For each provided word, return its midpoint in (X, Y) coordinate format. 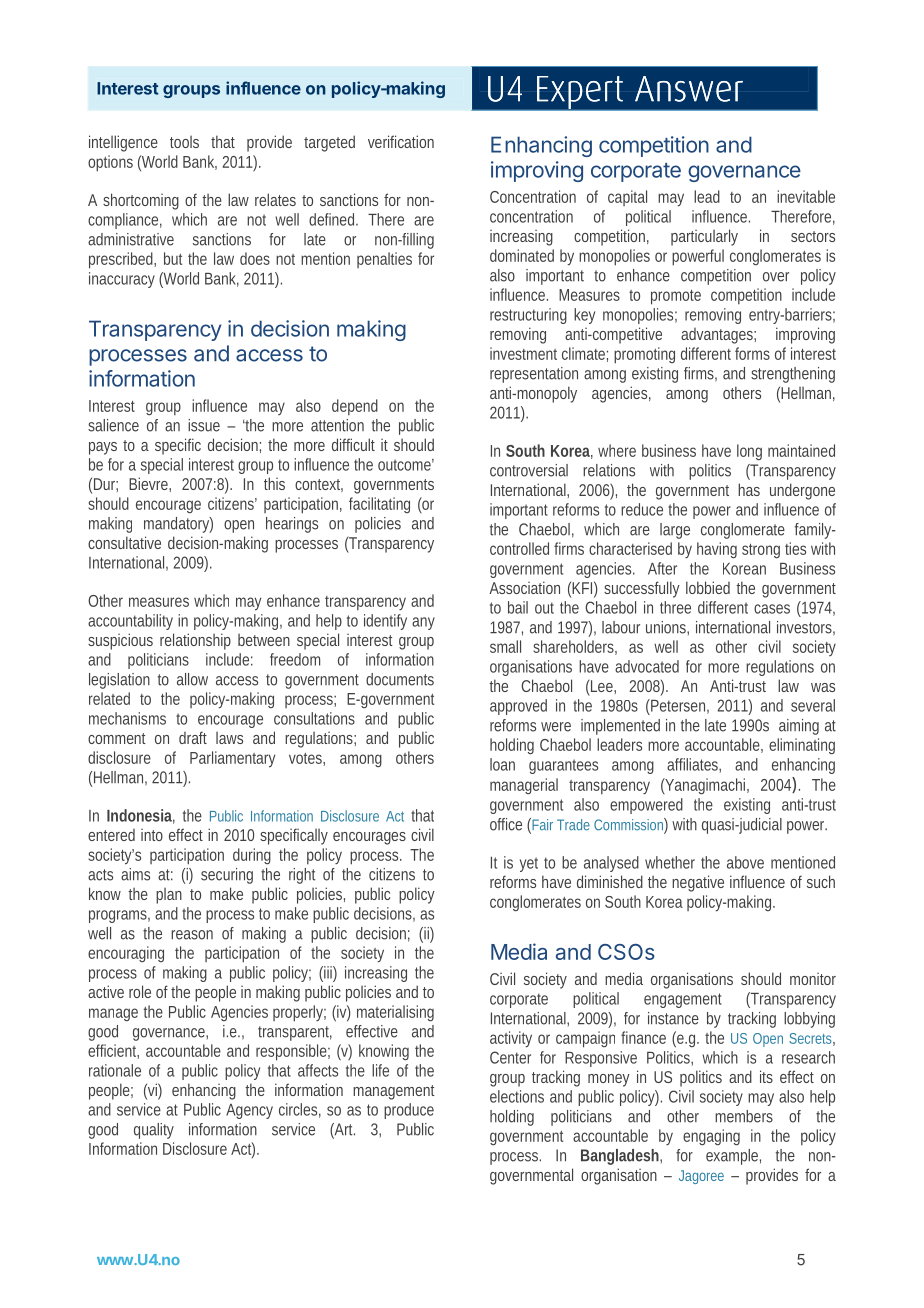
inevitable (806, 196)
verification (401, 141)
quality (154, 1131)
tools (184, 142)
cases (772, 609)
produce (409, 1111)
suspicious (120, 641)
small (505, 646)
